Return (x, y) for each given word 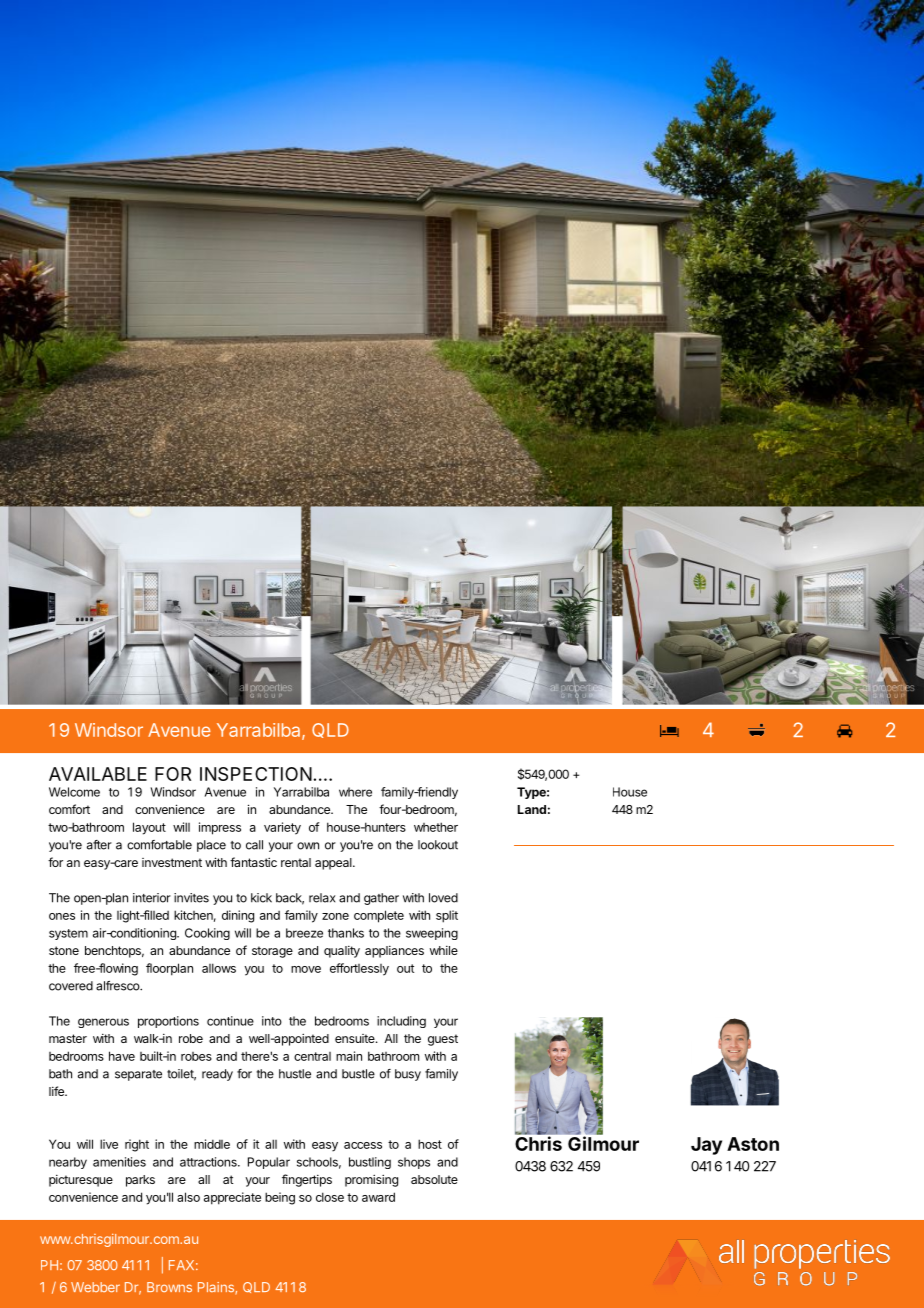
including (401, 1022)
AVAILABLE (98, 774)
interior (152, 898)
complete (379, 916)
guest (443, 1040)
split (447, 916)
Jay (706, 1146)
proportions (168, 1022)
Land (532, 809)
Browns (169, 1287)
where (355, 792)
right (137, 1145)
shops (414, 1163)
